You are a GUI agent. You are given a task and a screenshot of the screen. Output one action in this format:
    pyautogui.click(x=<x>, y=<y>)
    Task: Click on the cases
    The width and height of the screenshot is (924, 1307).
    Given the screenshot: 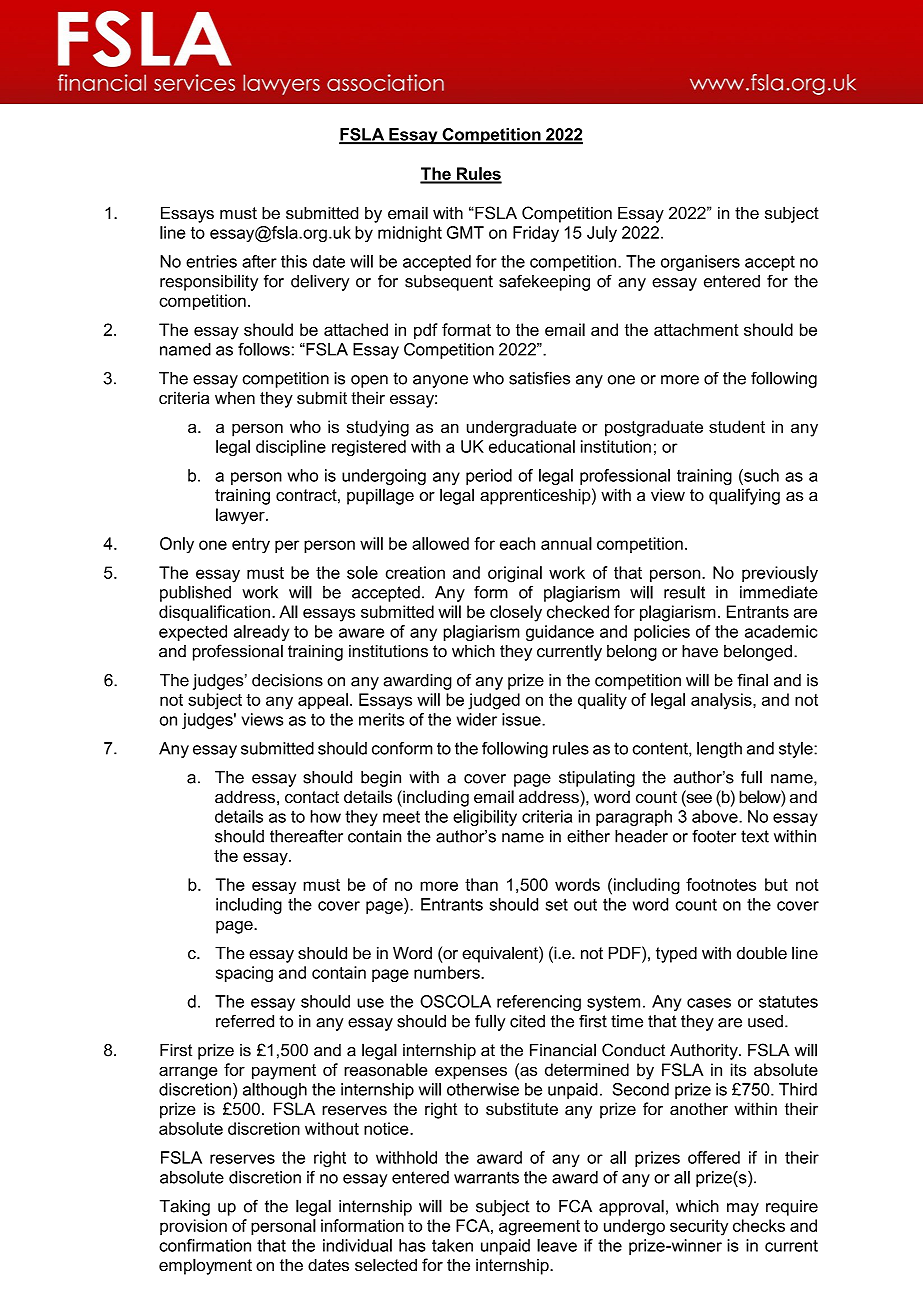 What is the action you would take?
    pyautogui.click(x=709, y=1003)
